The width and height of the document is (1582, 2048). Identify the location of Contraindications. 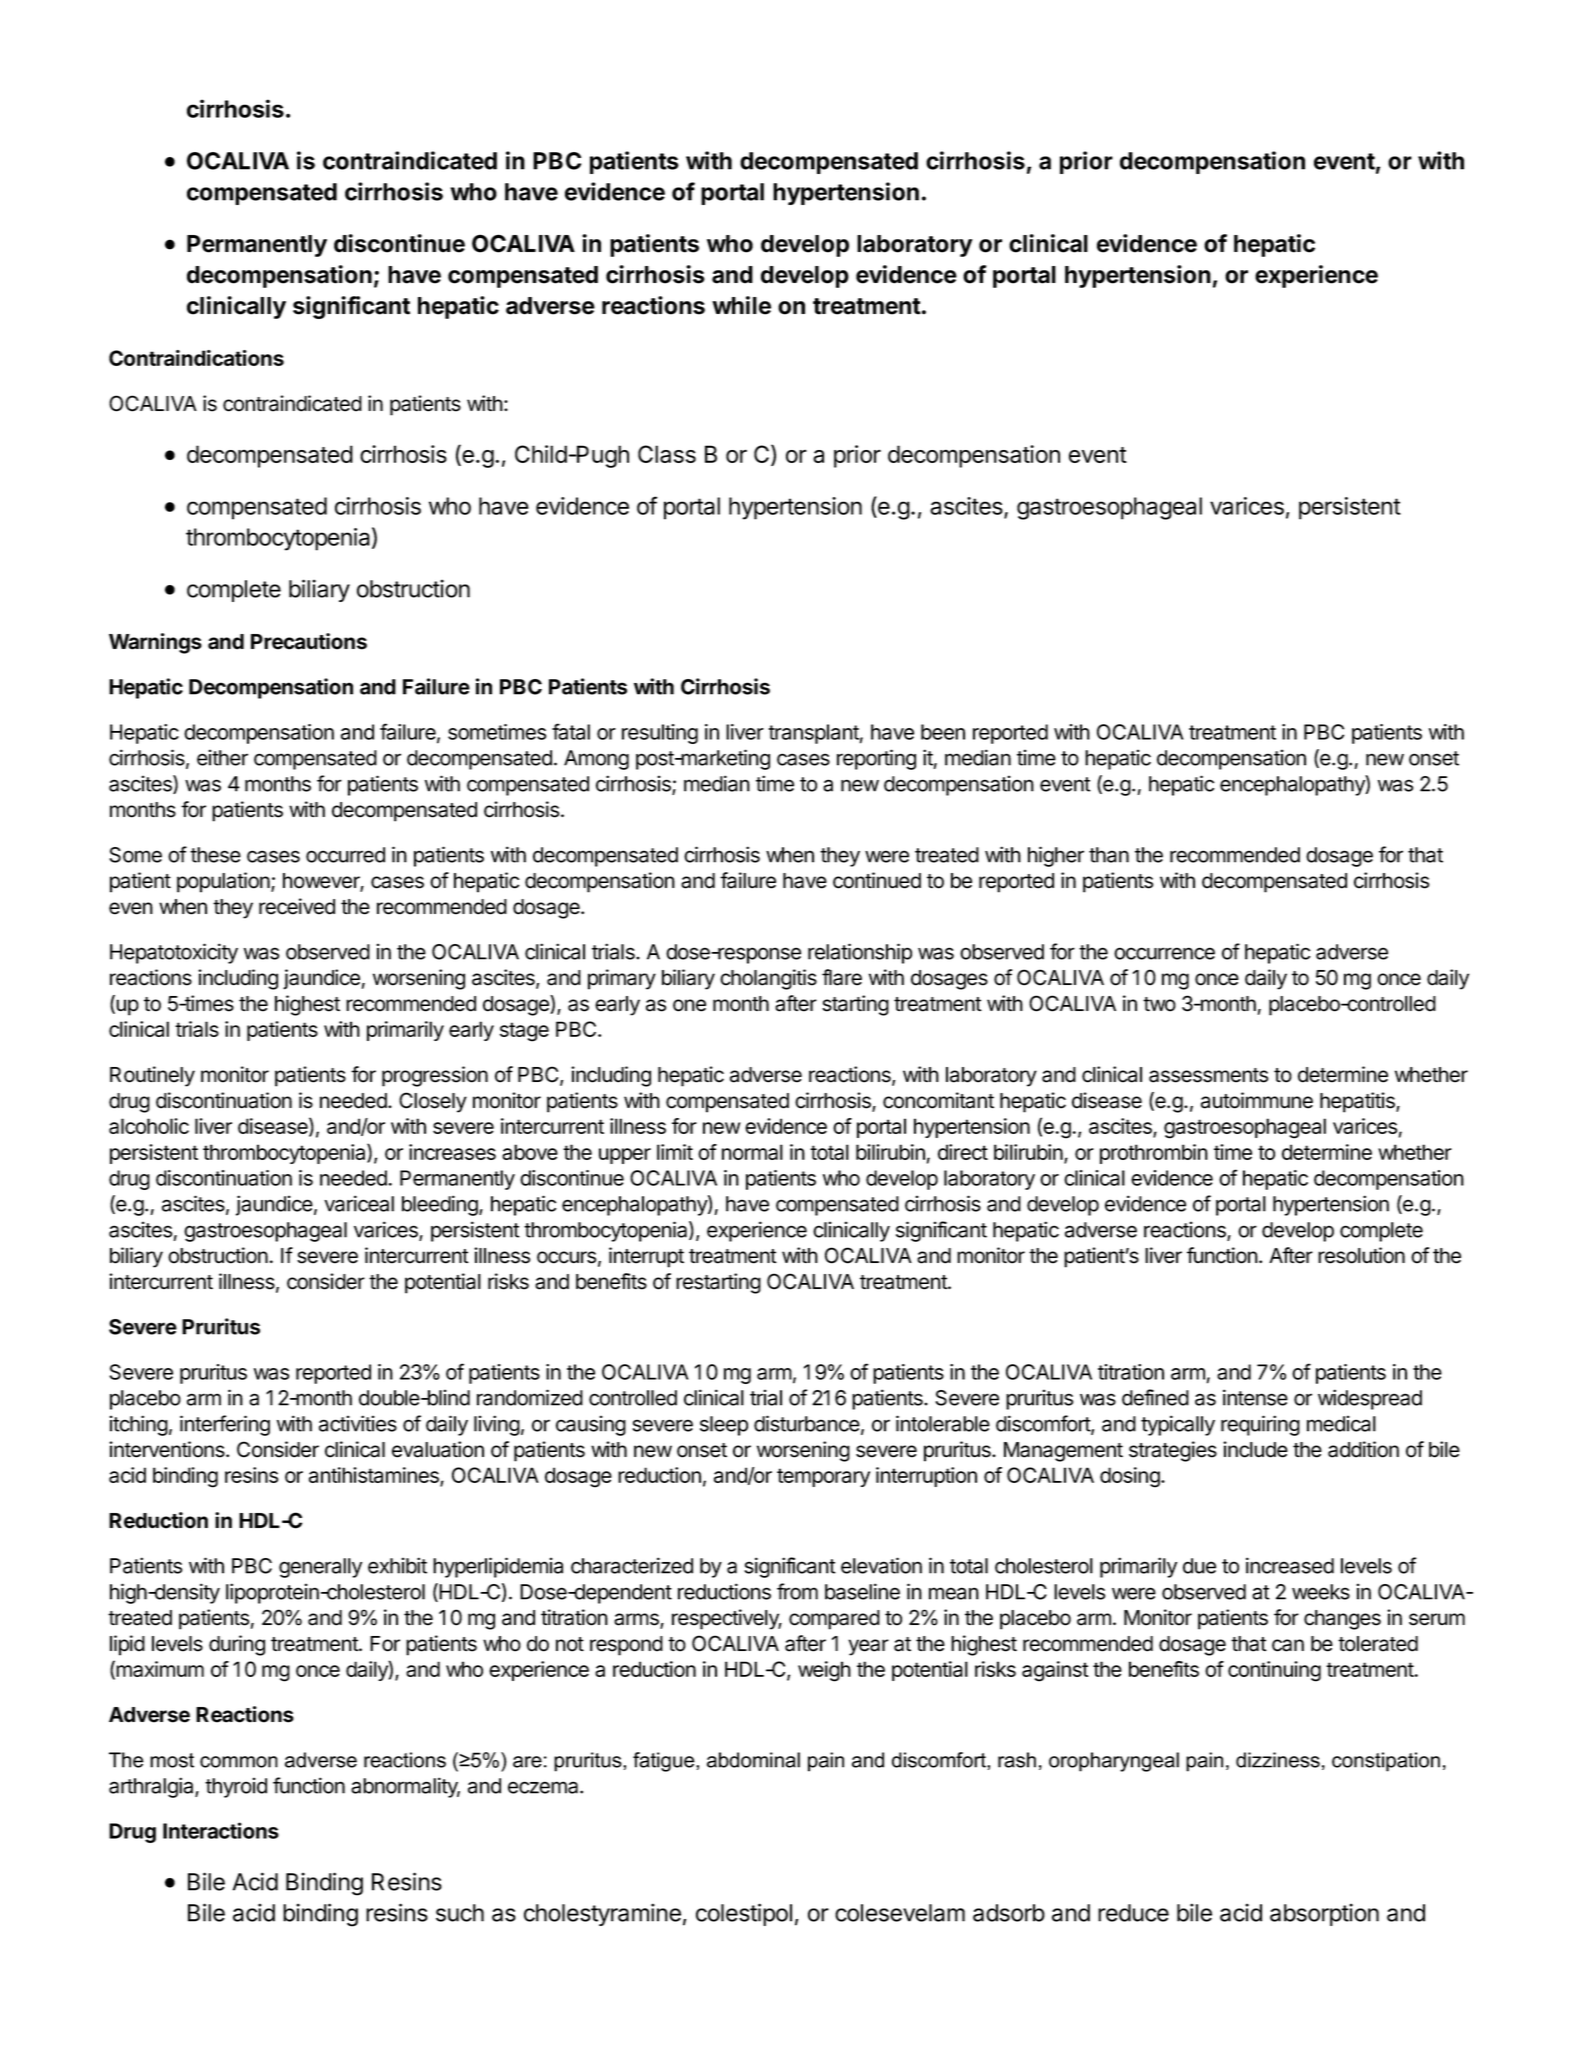
(196, 358).
